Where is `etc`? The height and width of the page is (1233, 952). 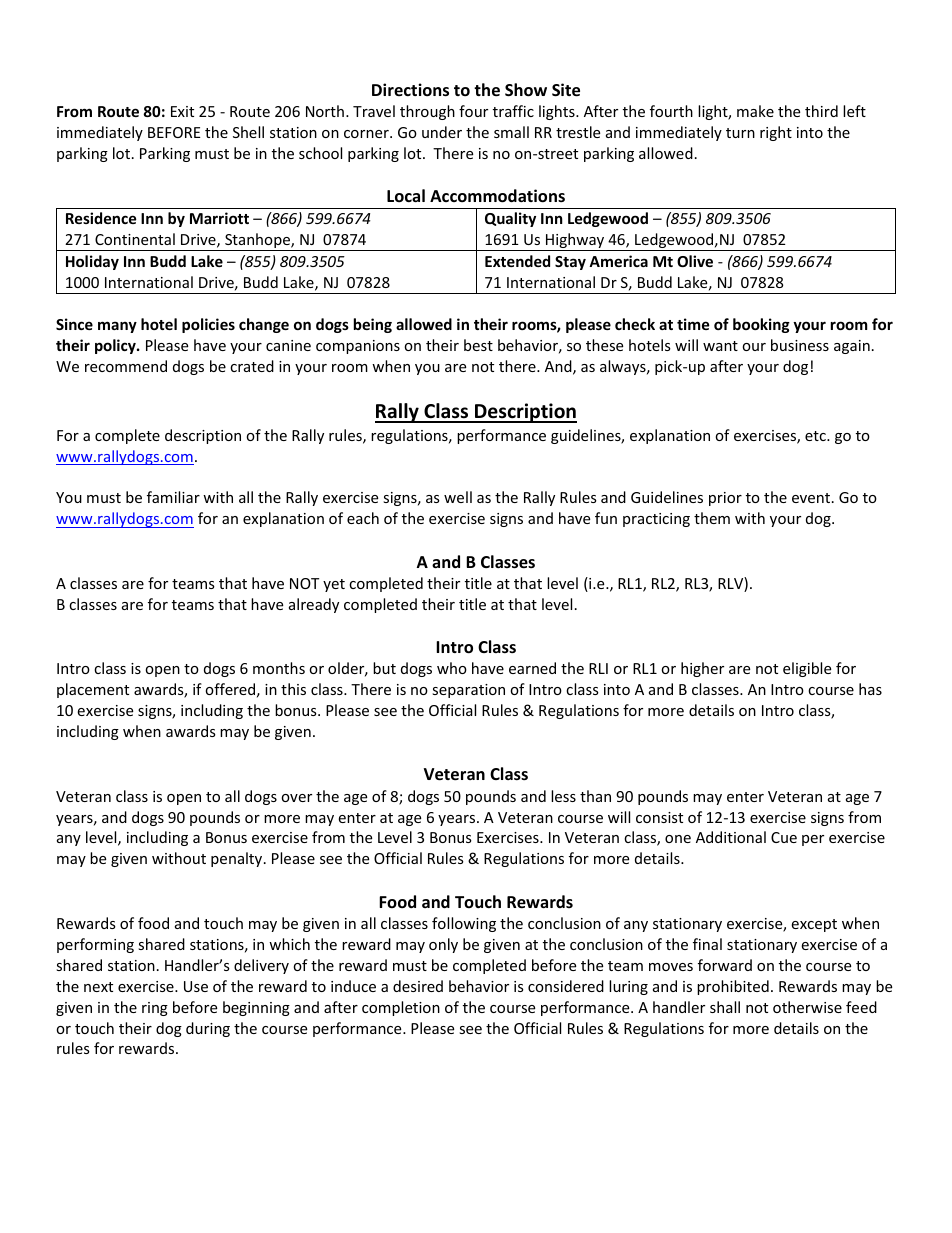 etc is located at coordinates (816, 436).
